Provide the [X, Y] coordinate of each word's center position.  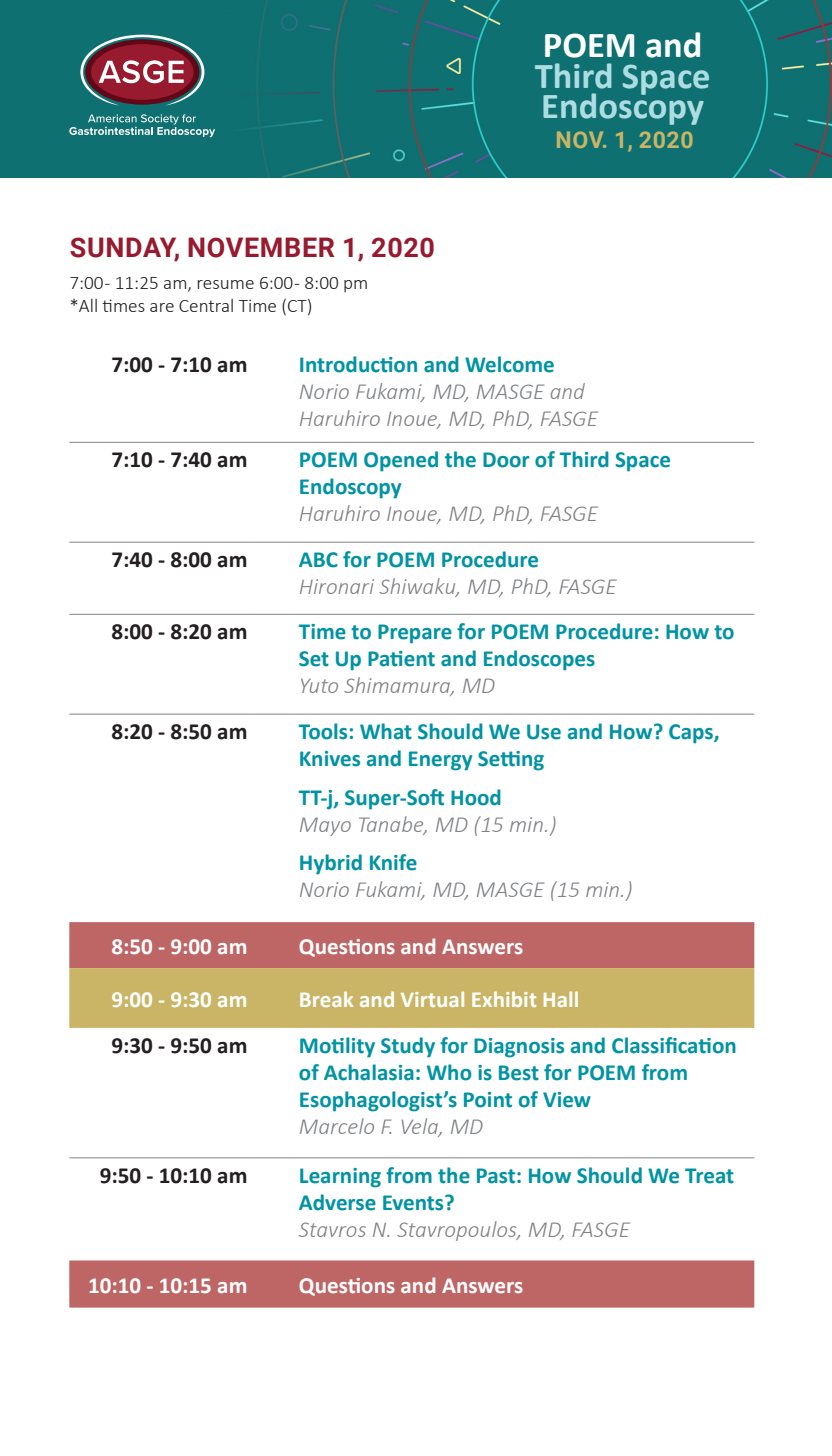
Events [414, 1203]
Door [506, 460]
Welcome [509, 364]
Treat [709, 1176]
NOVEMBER [261, 247]
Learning [340, 1178]
